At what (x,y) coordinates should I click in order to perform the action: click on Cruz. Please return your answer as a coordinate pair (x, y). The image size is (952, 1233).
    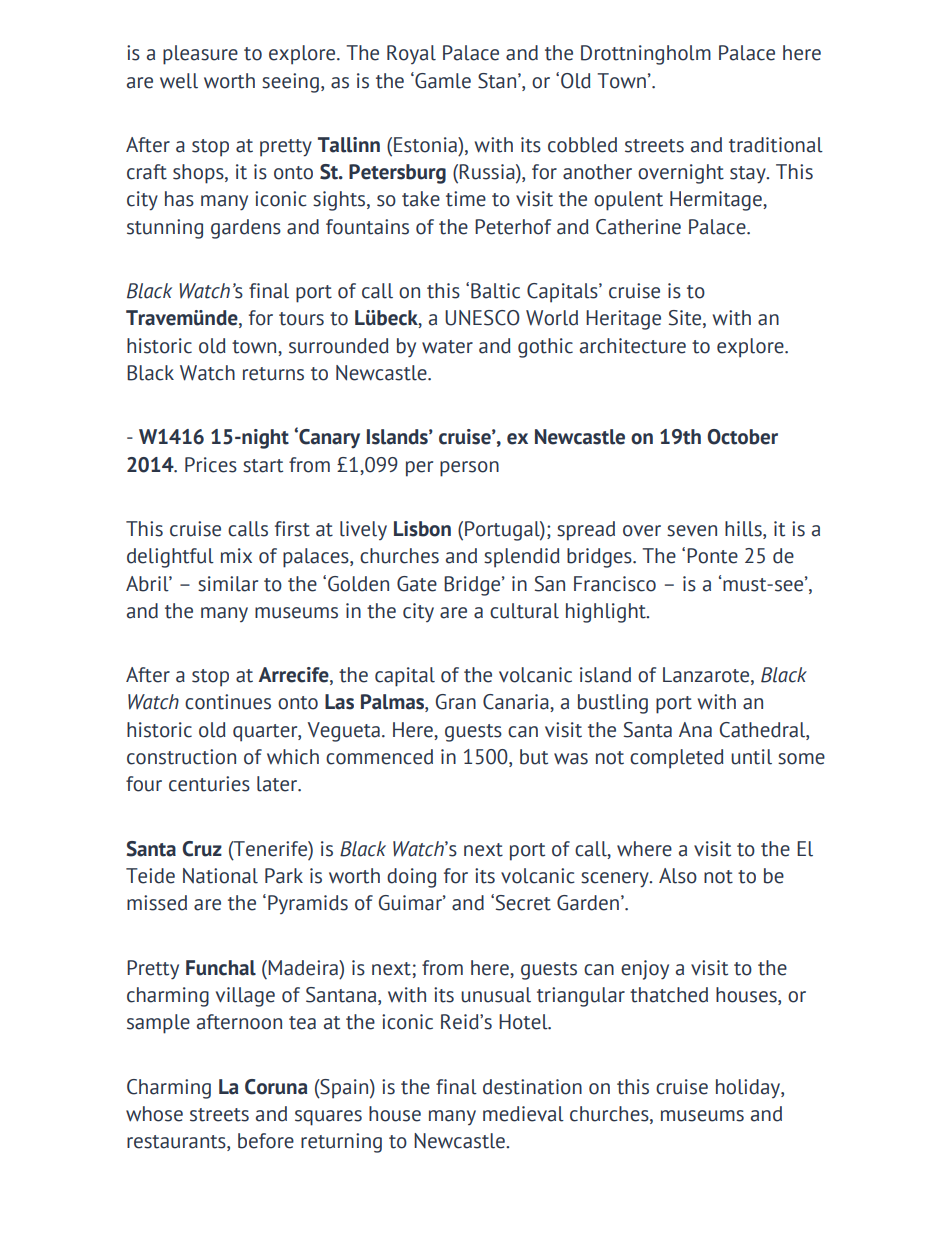
    Looking at the image, I should click on (202, 849).
